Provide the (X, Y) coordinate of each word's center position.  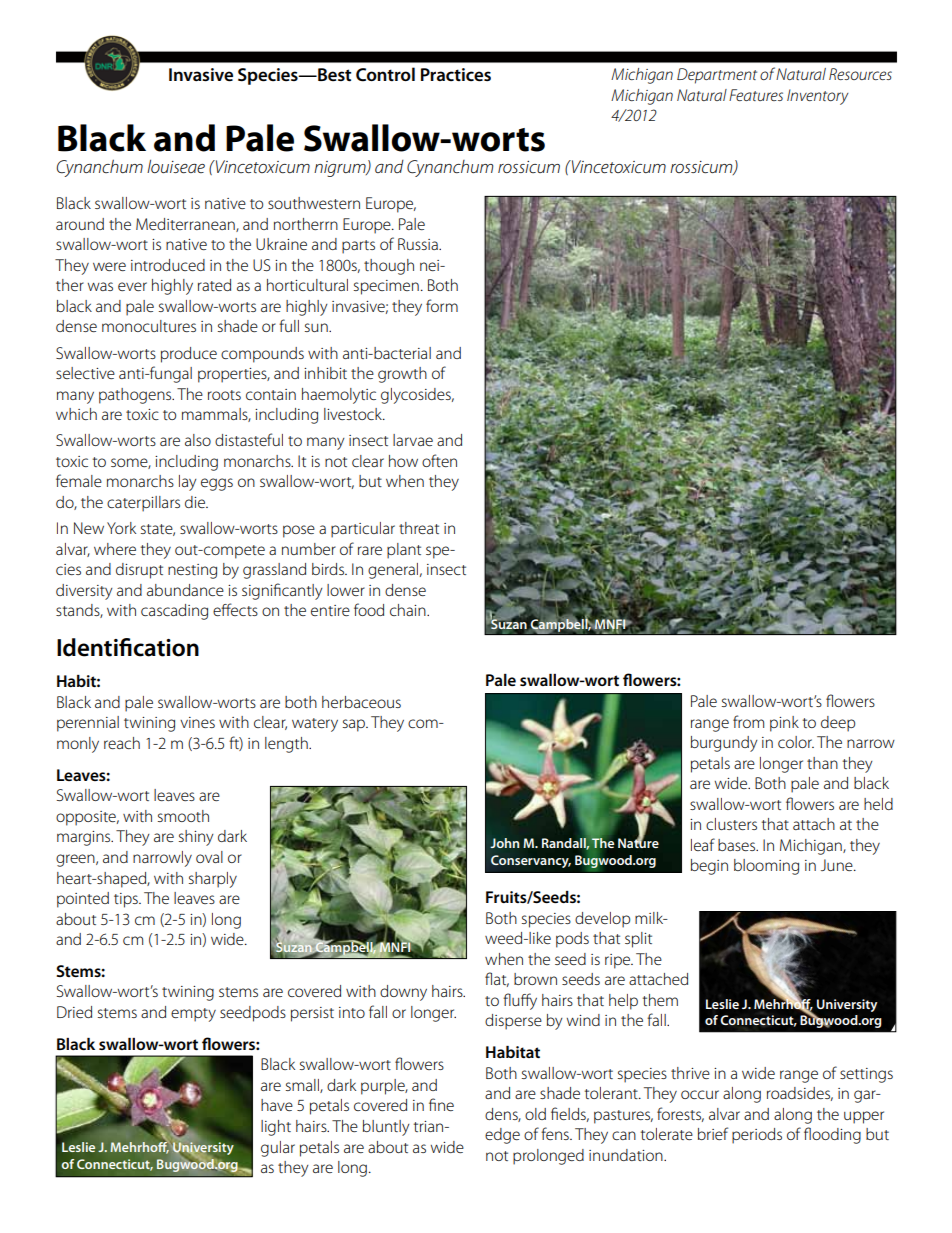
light (276, 1128)
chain (409, 610)
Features (756, 95)
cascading (174, 612)
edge (502, 1136)
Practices (456, 75)
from (748, 721)
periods (757, 1136)
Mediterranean (186, 225)
